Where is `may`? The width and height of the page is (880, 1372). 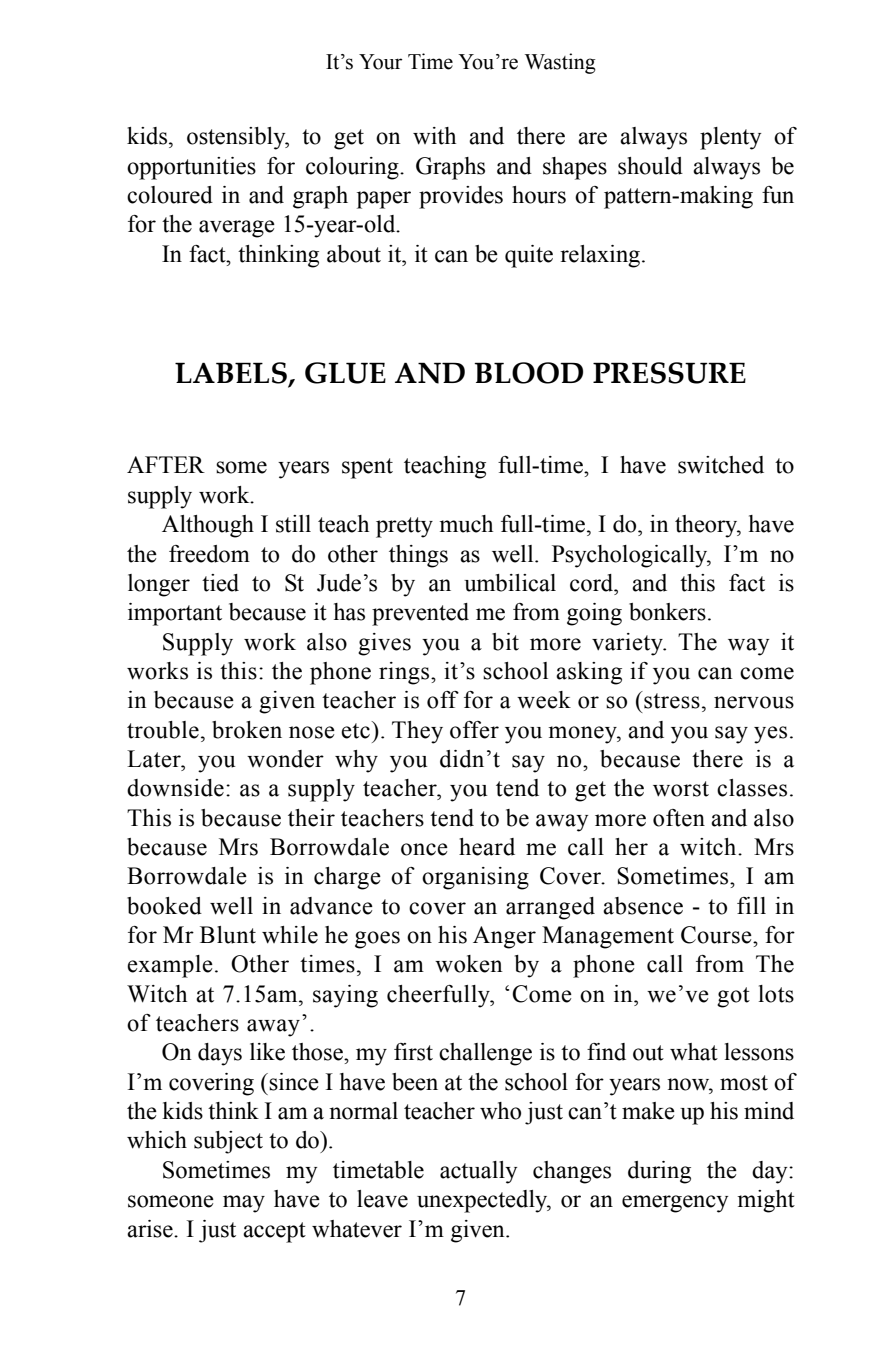
may is located at coordinates (244, 1204).
